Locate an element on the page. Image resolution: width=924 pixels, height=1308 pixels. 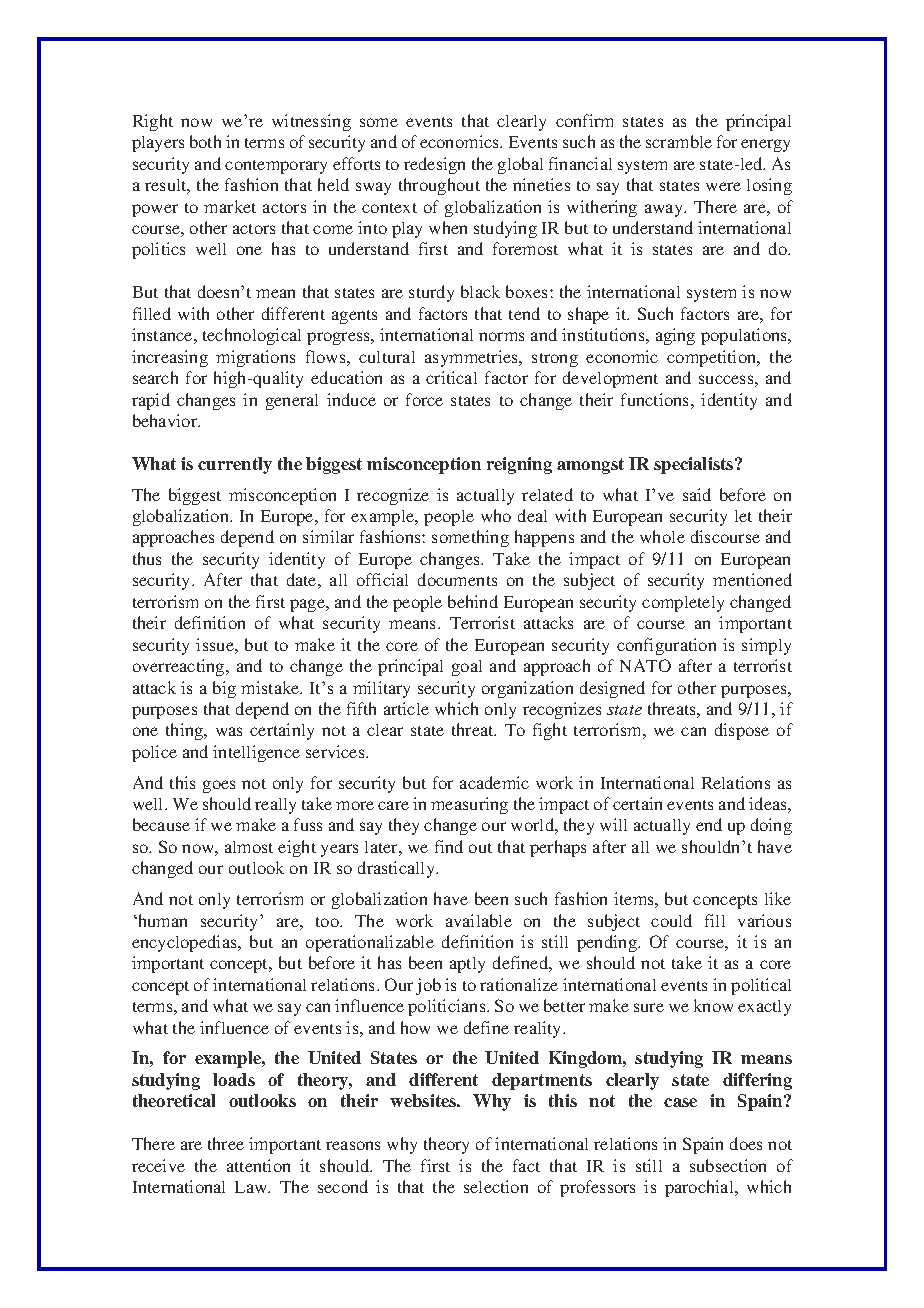
could is located at coordinates (671, 920).
